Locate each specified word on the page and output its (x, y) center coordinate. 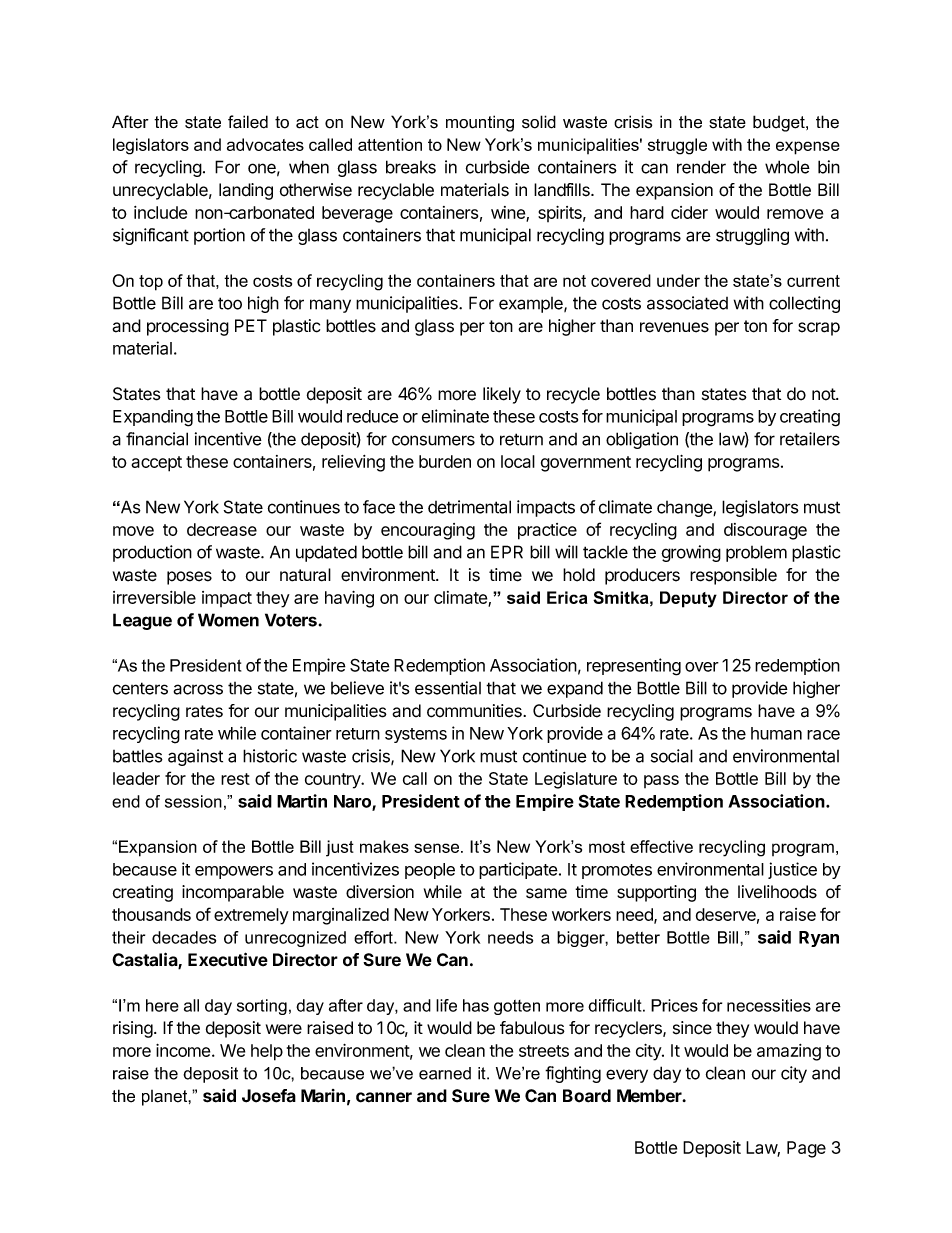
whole (787, 167)
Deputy (688, 599)
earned (445, 1073)
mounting (480, 123)
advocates (265, 144)
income (184, 1050)
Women (228, 620)
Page (806, 1149)
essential (448, 688)
